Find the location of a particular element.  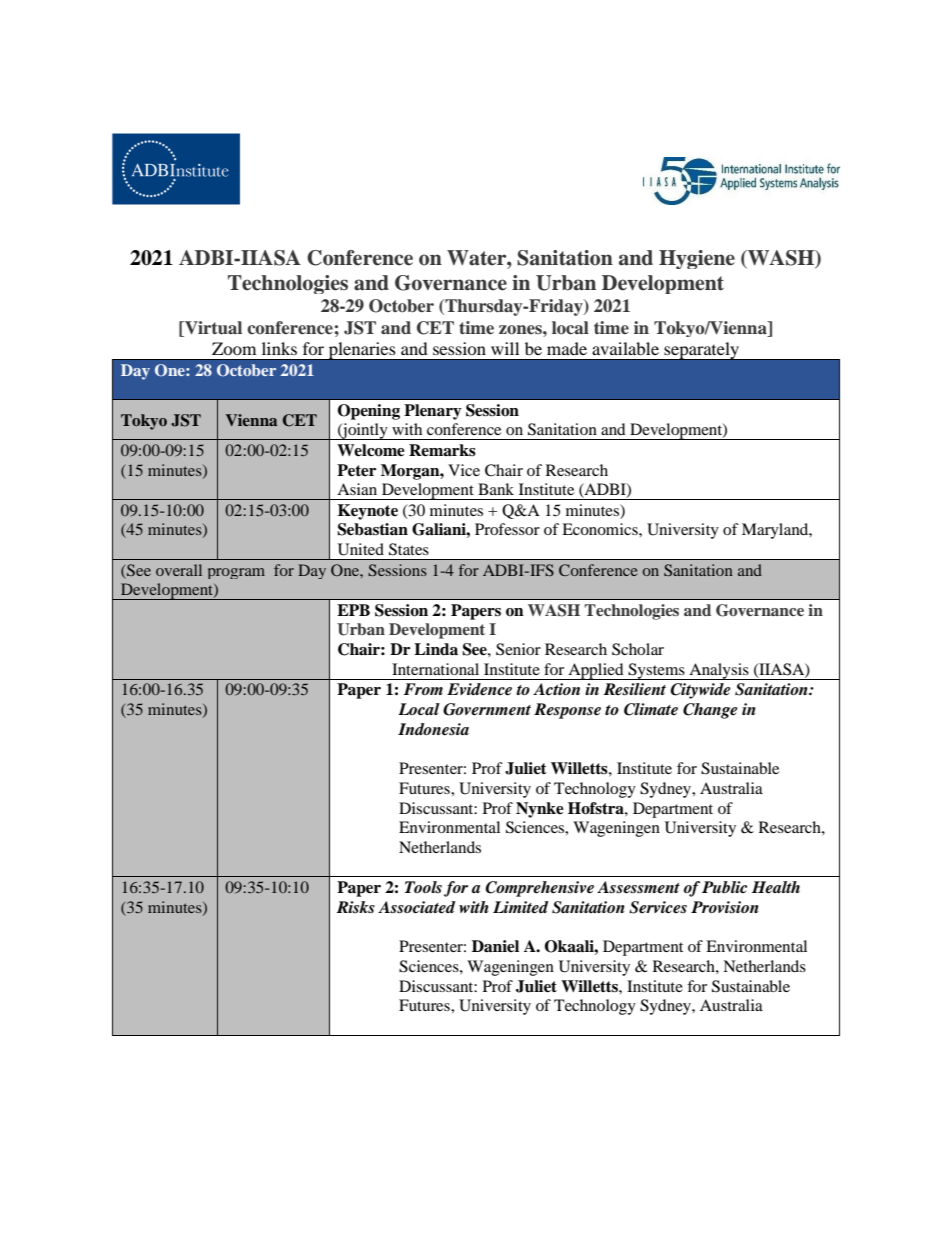

Daniel is located at coordinates (495, 946).
